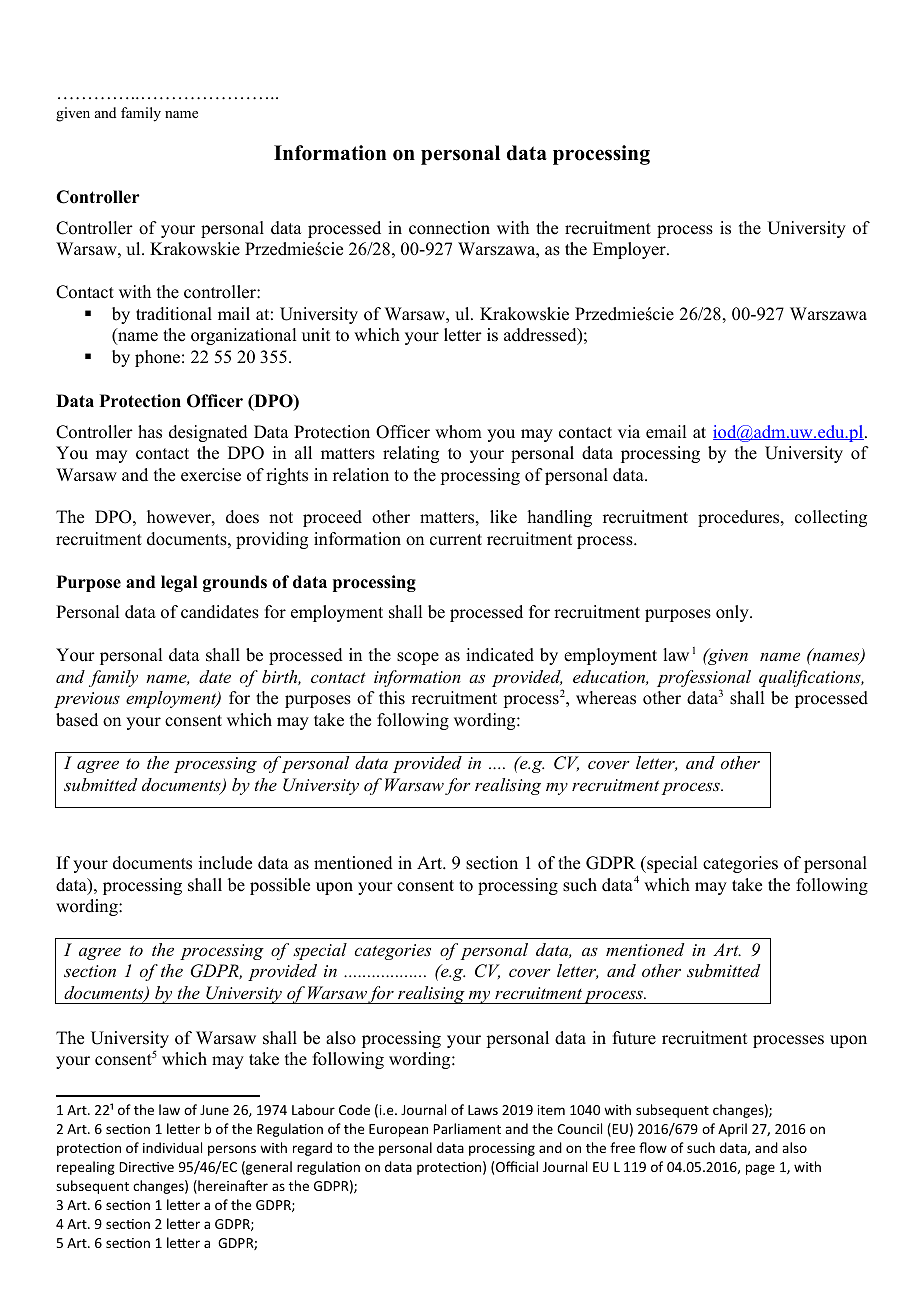 The width and height of the screenshot is (924, 1308). I want to click on connection, so click(449, 228).
